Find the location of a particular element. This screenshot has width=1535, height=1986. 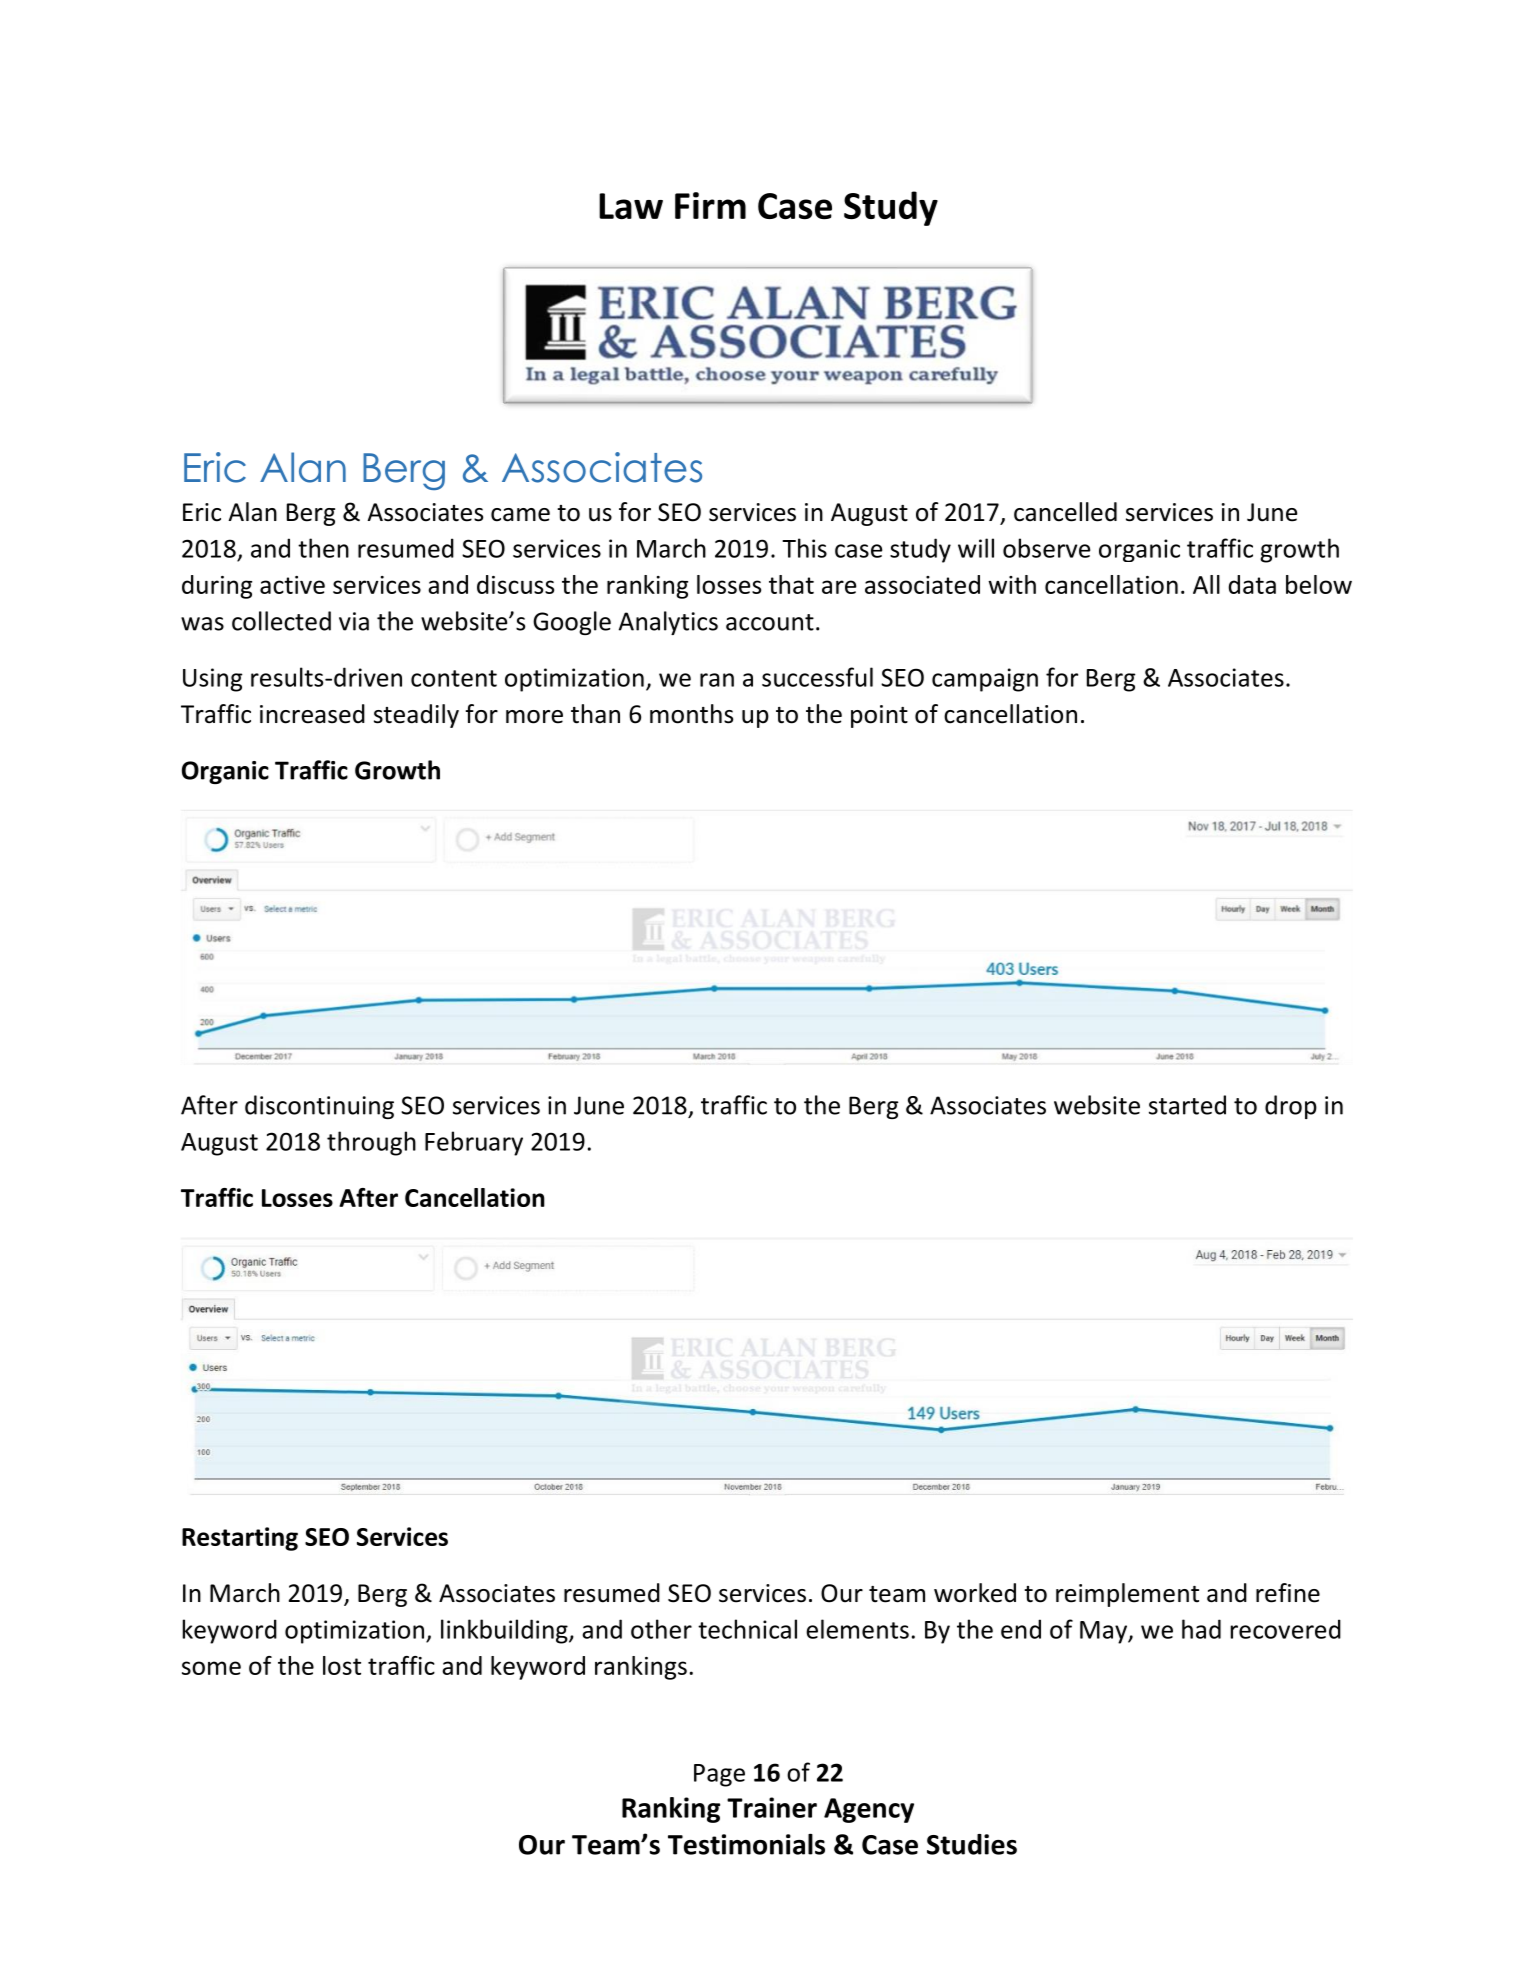

cancelled is located at coordinates (1065, 512).
